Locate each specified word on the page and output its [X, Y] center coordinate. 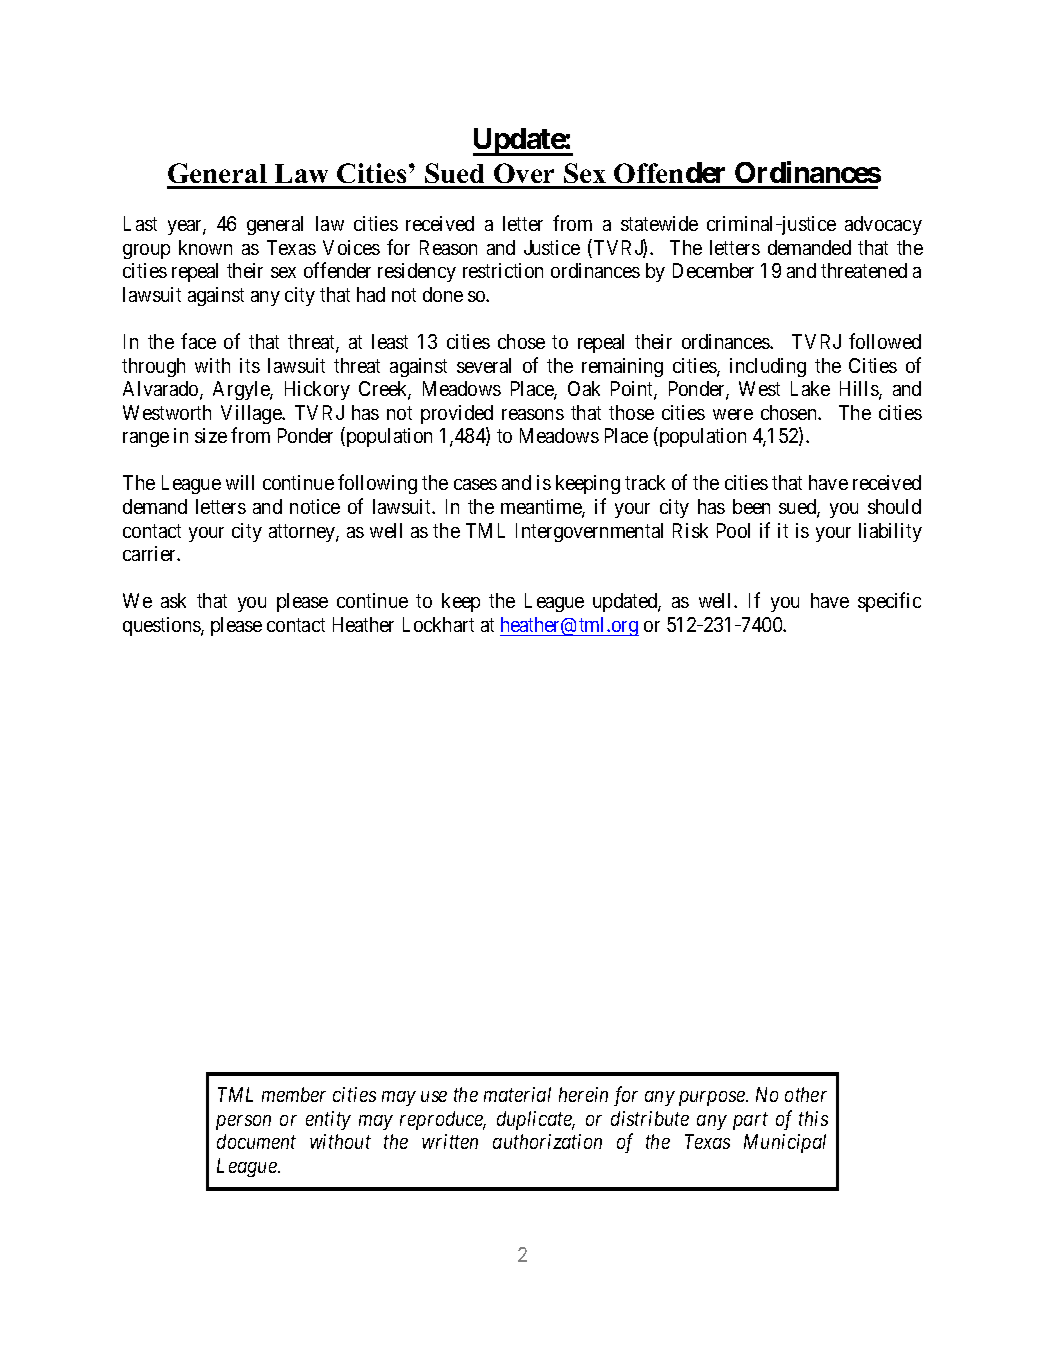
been [751, 506]
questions [162, 626]
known [205, 247]
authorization [547, 1141]
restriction [503, 270]
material [517, 1094]
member [294, 1094]
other [806, 1094]
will [240, 482]
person [243, 1122]
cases [475, 484]
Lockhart [438, 624]
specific [889, 602]
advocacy [883, 225]
